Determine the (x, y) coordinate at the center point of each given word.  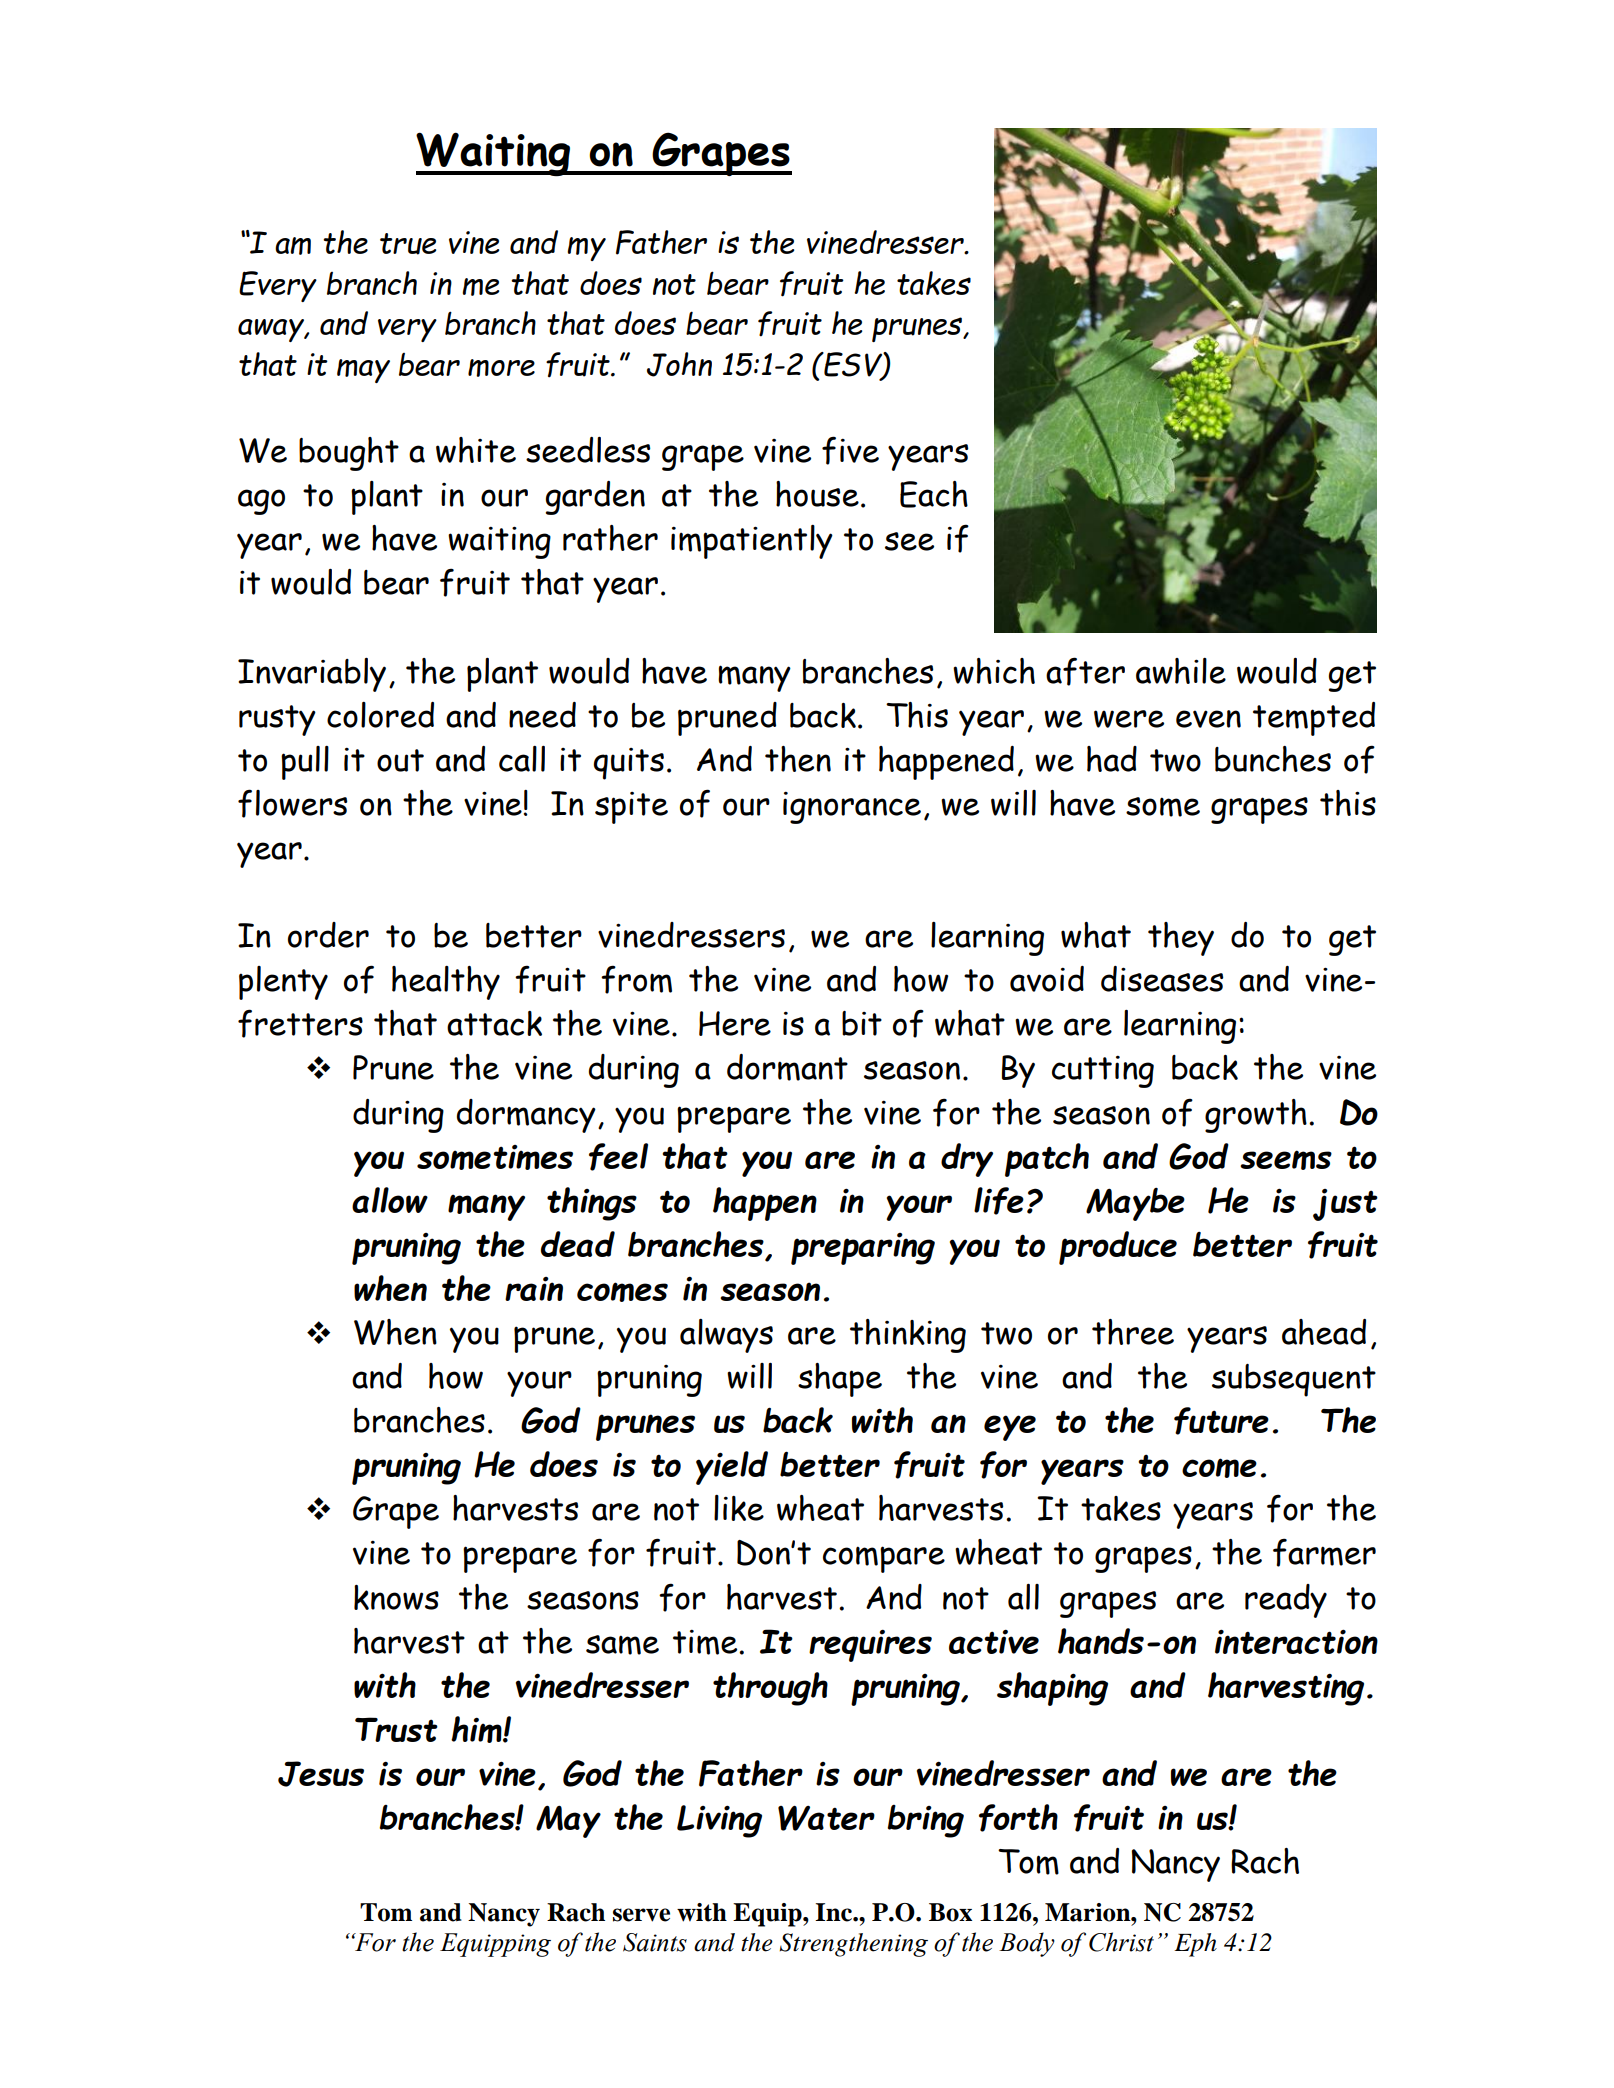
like (739, 1508)
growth (1256, 1116)
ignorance (852, 808)
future (1221, 1421)
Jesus (321, 1774)
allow (390, 1200)
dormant (787, 1067)
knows (396, 1597)
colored (380, 715)
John (679, 364)
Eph (1195, 1945)
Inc (834, 1912)
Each (934, 494)
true (408, 244)
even (1208, 719)
